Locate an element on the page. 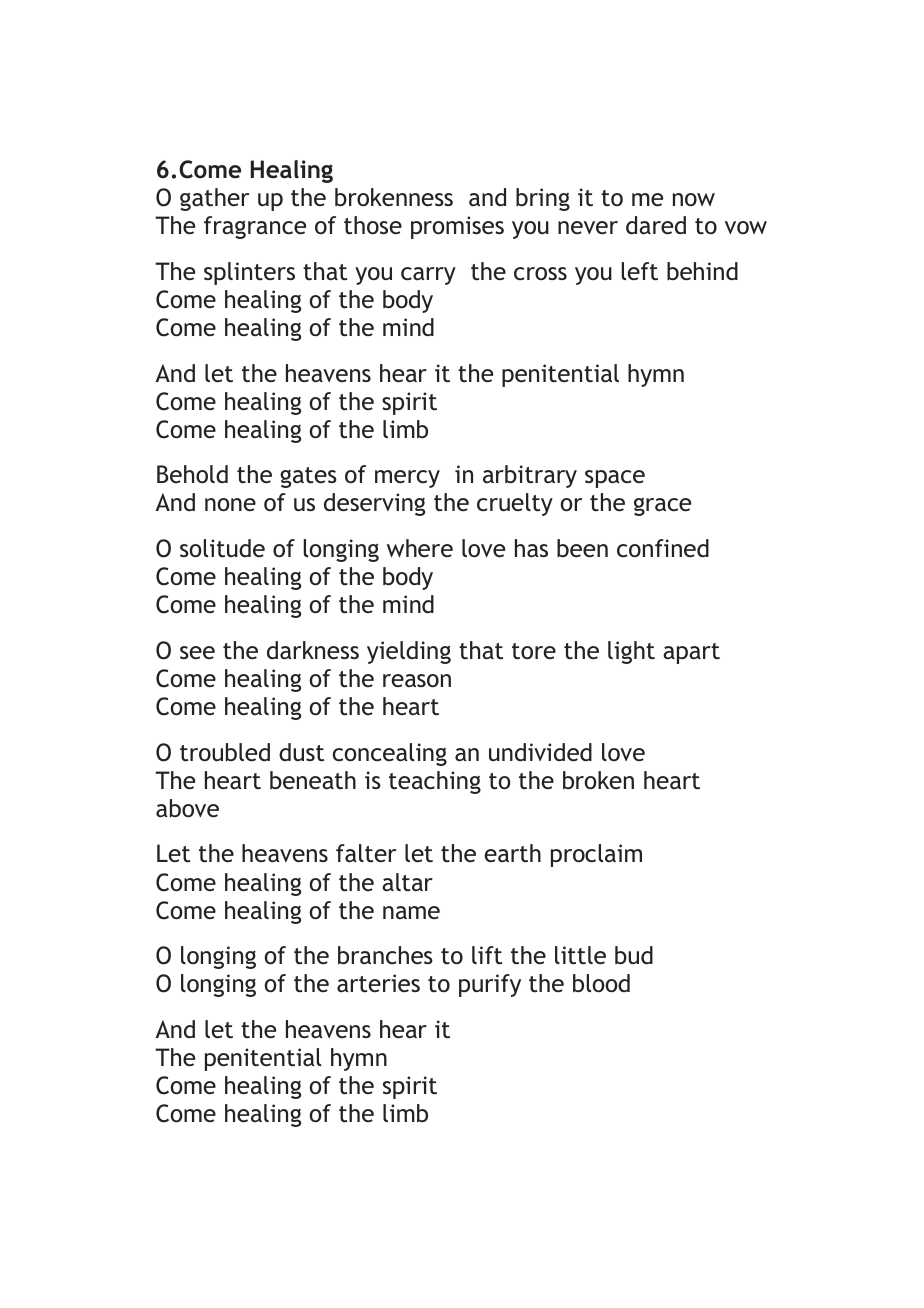  arteries is located at coordinates (378, 983).
